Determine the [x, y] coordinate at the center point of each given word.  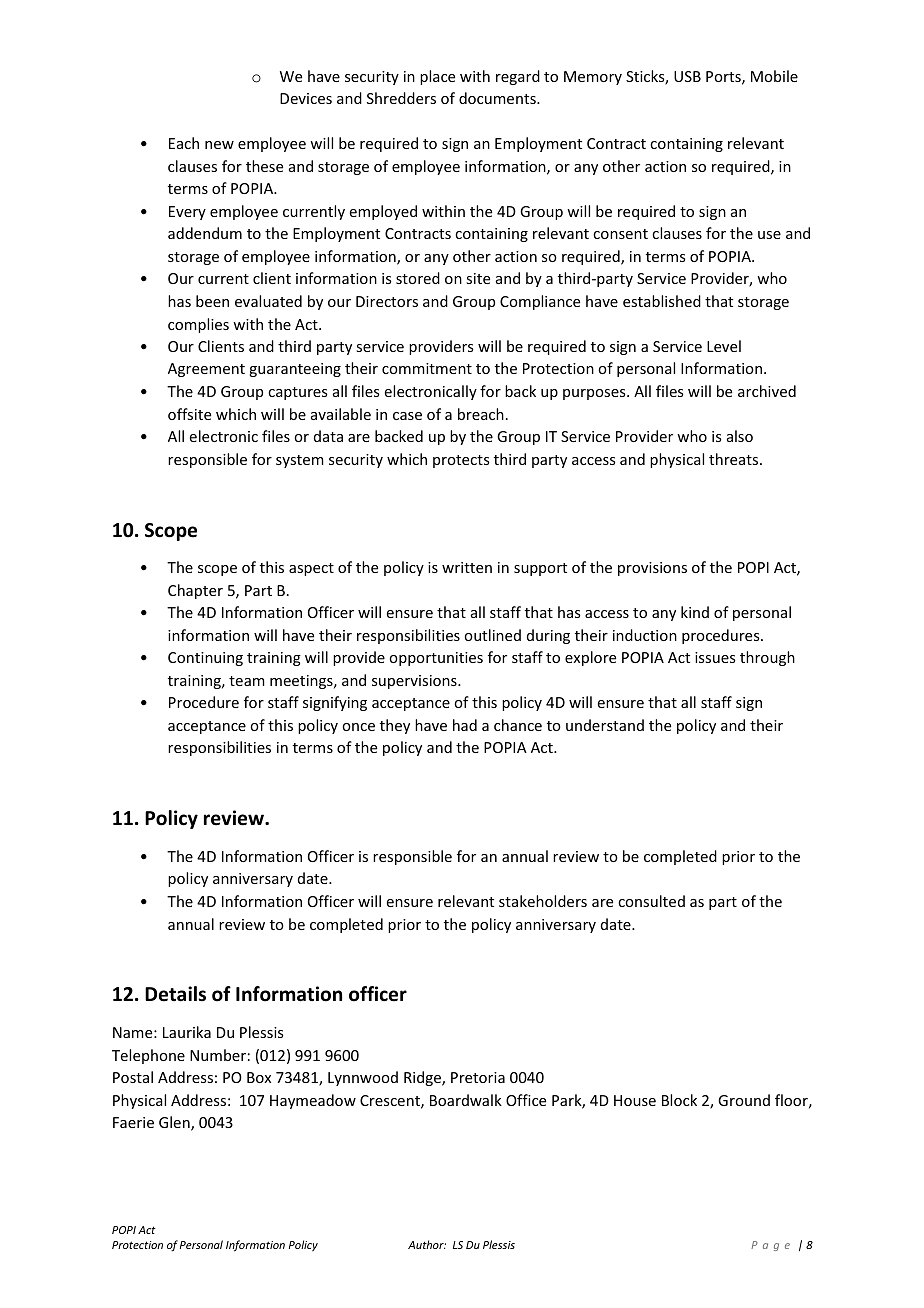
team [247, 681]
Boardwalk [466, 1100]
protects [461, 461]
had [465, 725]
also [740, 436]
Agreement [206, 370]
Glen [175, 1123]
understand [605, 725]
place [437, 77]
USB [687, 76]
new [219, 145]
